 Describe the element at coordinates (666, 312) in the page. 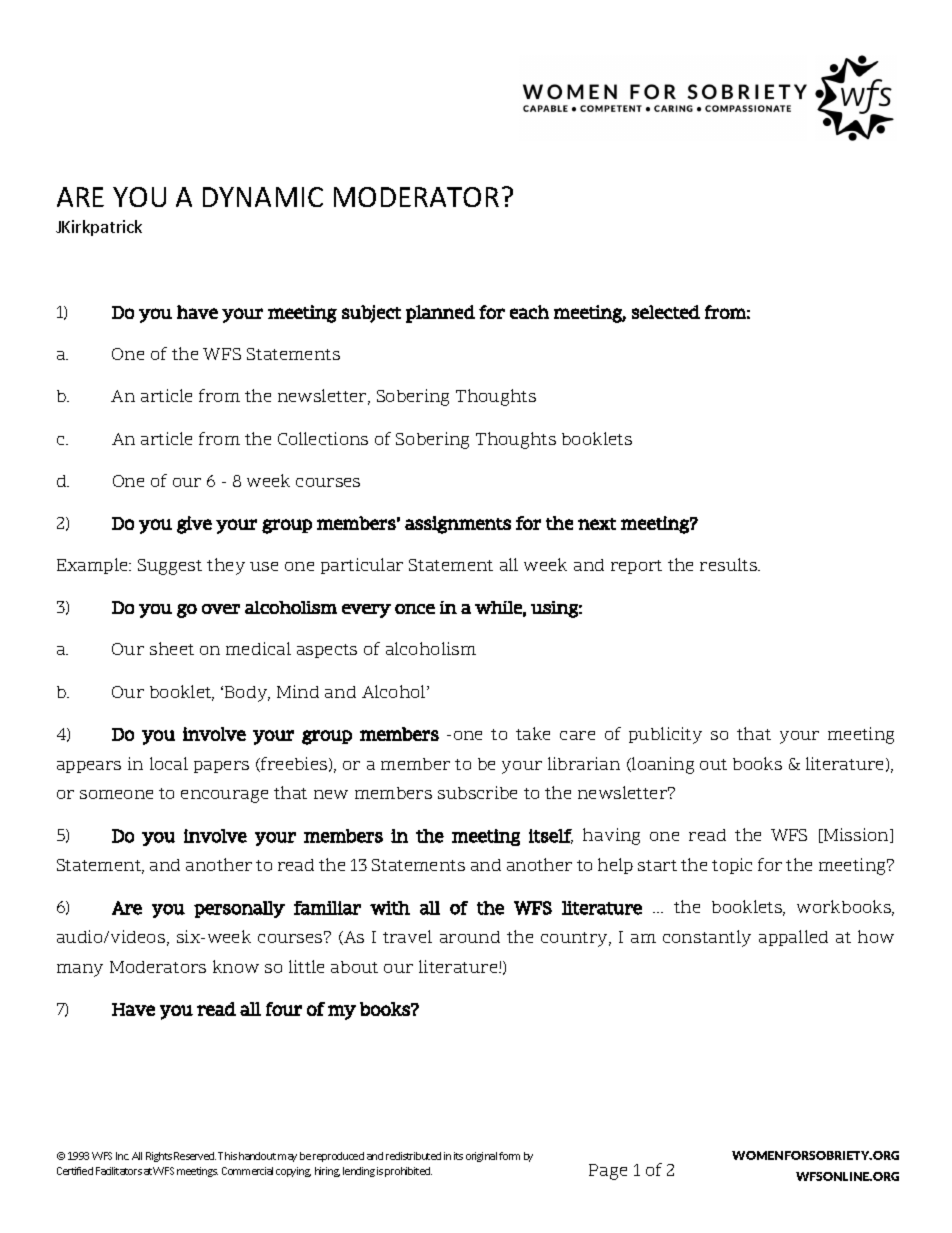

I see `selected` at that location.
